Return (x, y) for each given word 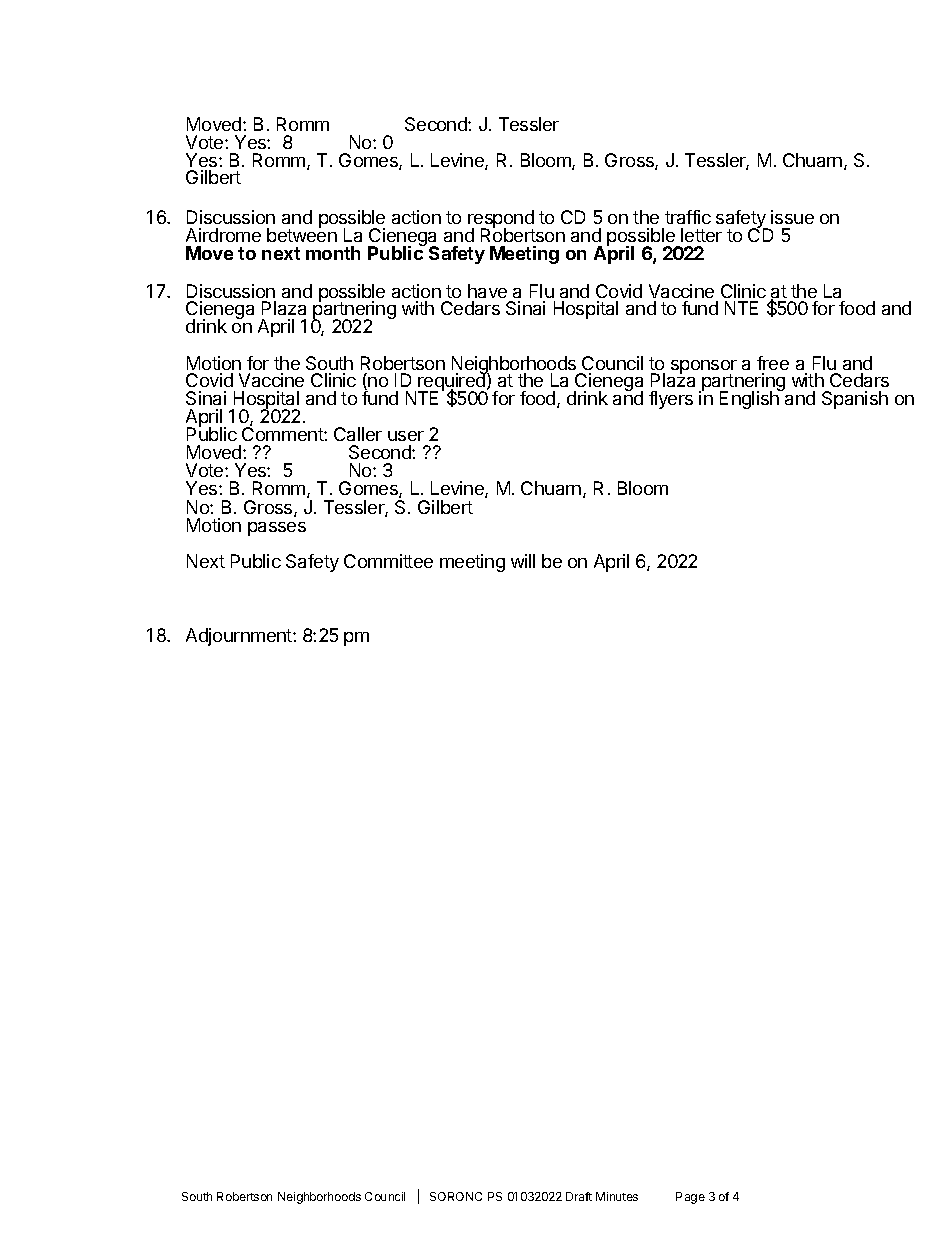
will (523, 561)
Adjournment (240, 637)
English (750, 399)
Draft (579, 1196)
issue (792, 217)
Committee (388, 561)
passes (277, 529)
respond (501, 220)
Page (690, 1198)
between (302, 234)
